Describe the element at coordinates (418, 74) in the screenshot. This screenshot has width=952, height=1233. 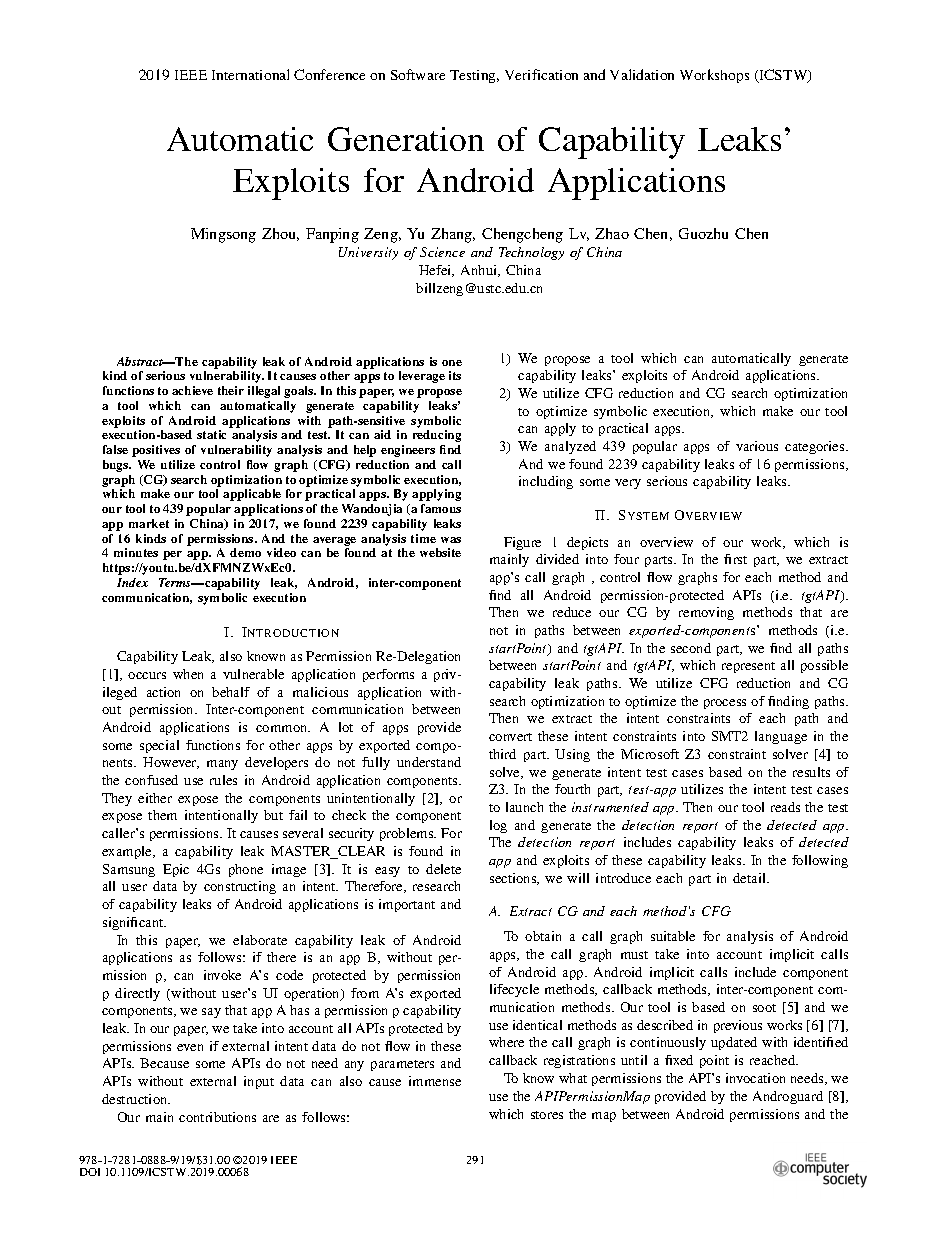
I see `Software` at that location.
